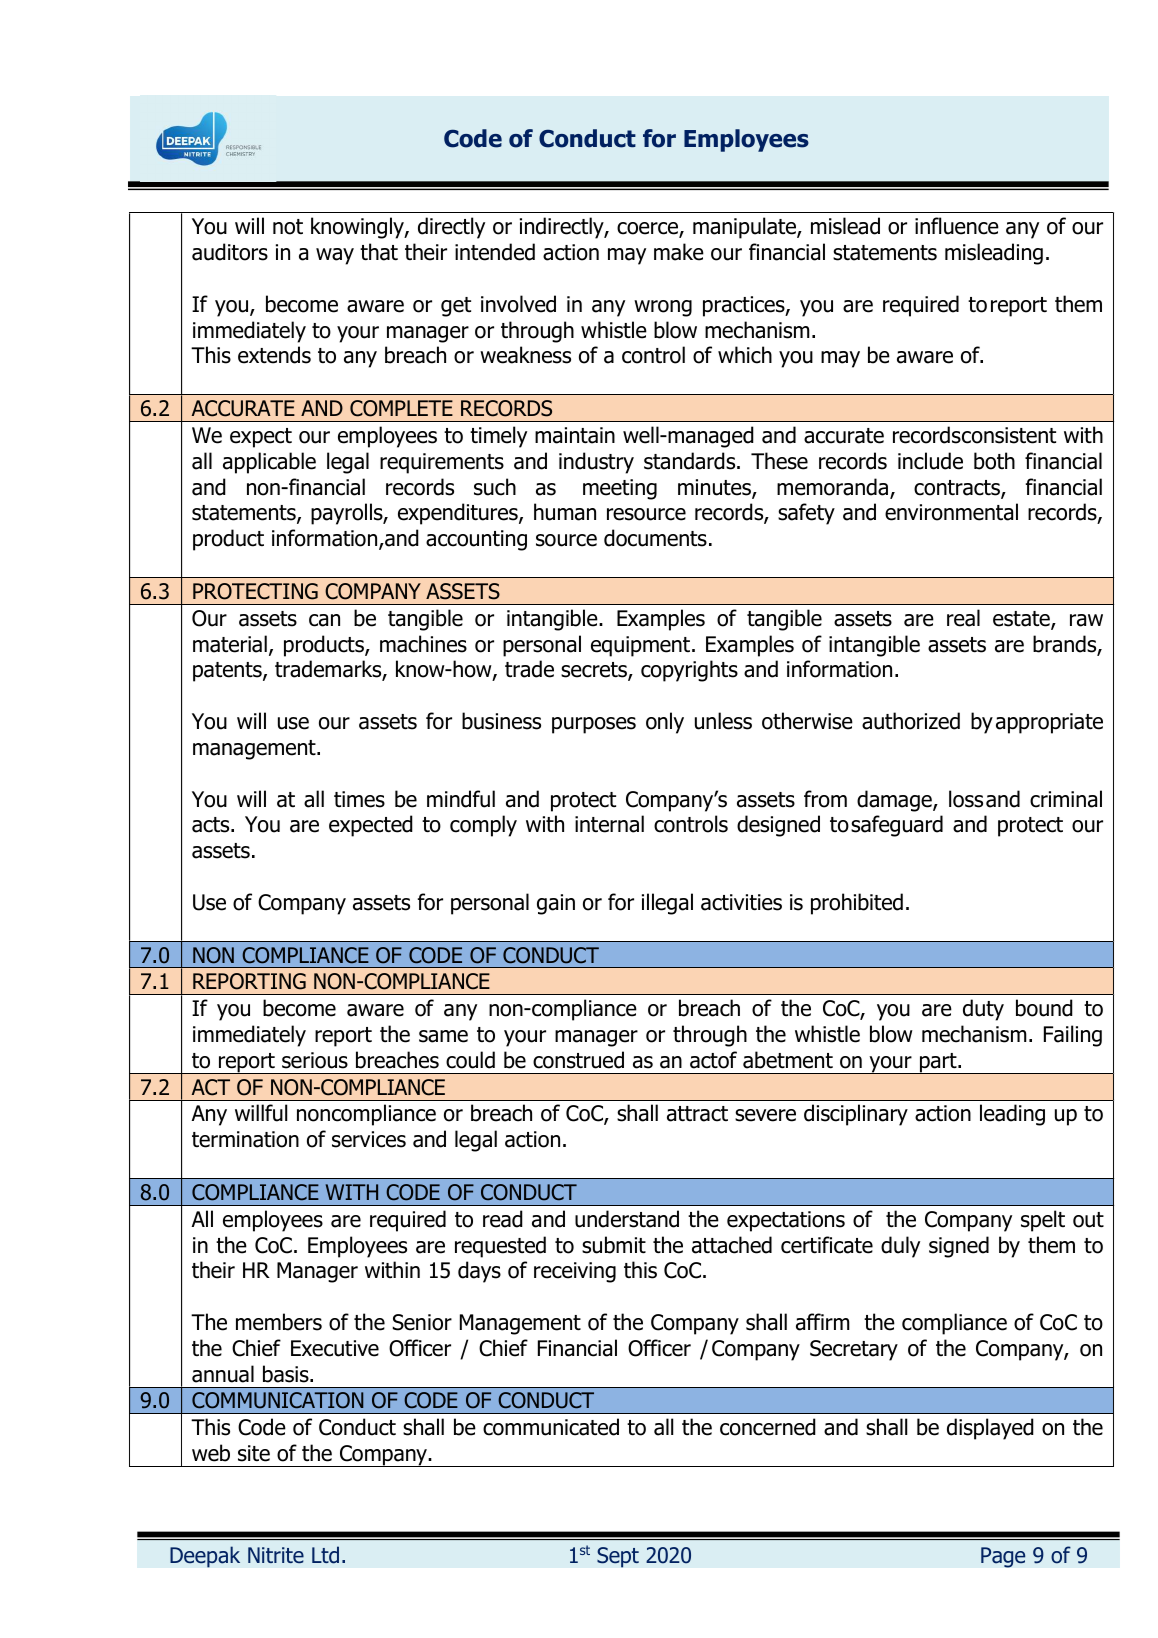 The height and width of the document is (1638, 1158). What do you see at coordinates (1043, 1221) in the document?
I see `spelt` at bounding box center [1043, 1221].
